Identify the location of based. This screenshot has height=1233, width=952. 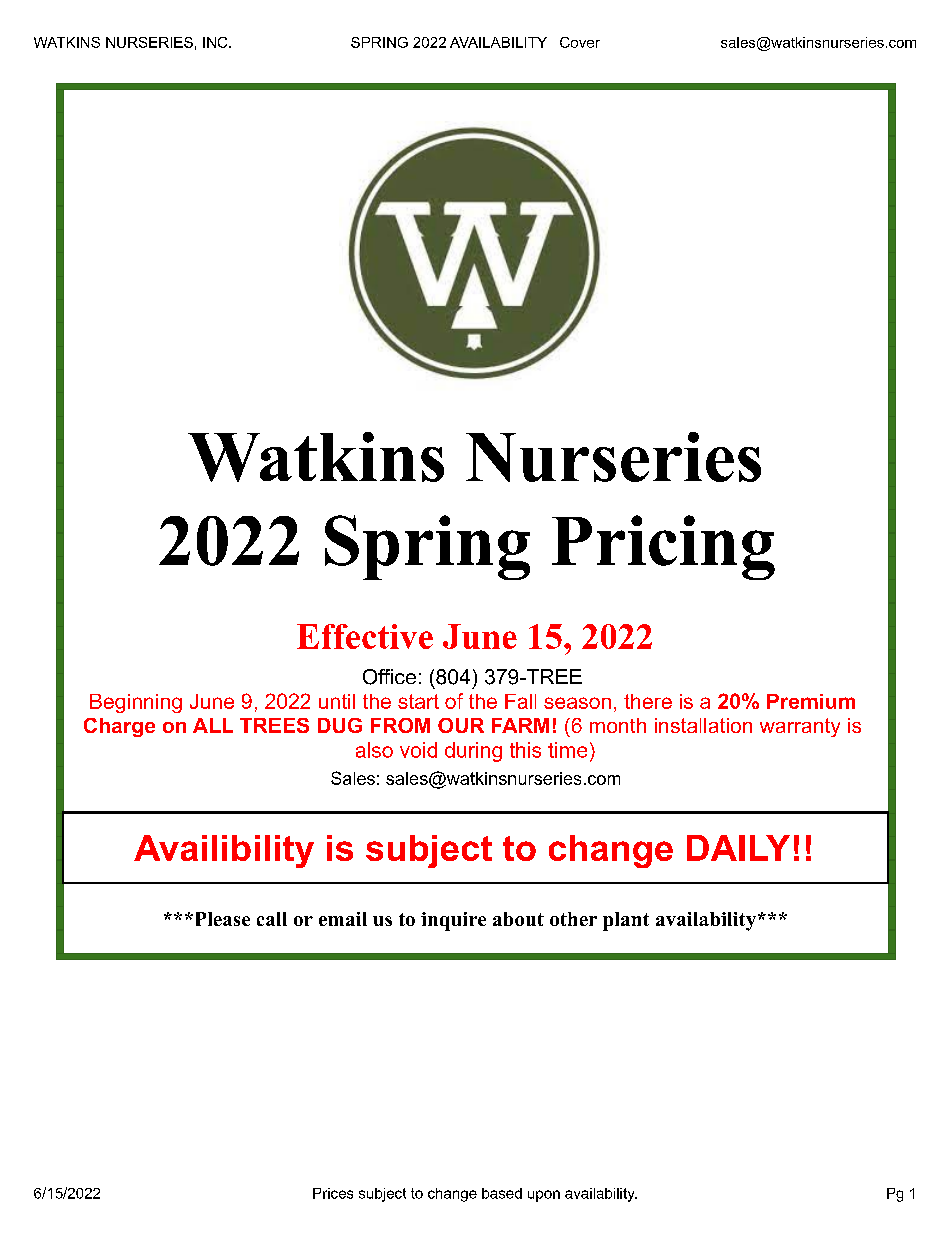
(502, 1193).
